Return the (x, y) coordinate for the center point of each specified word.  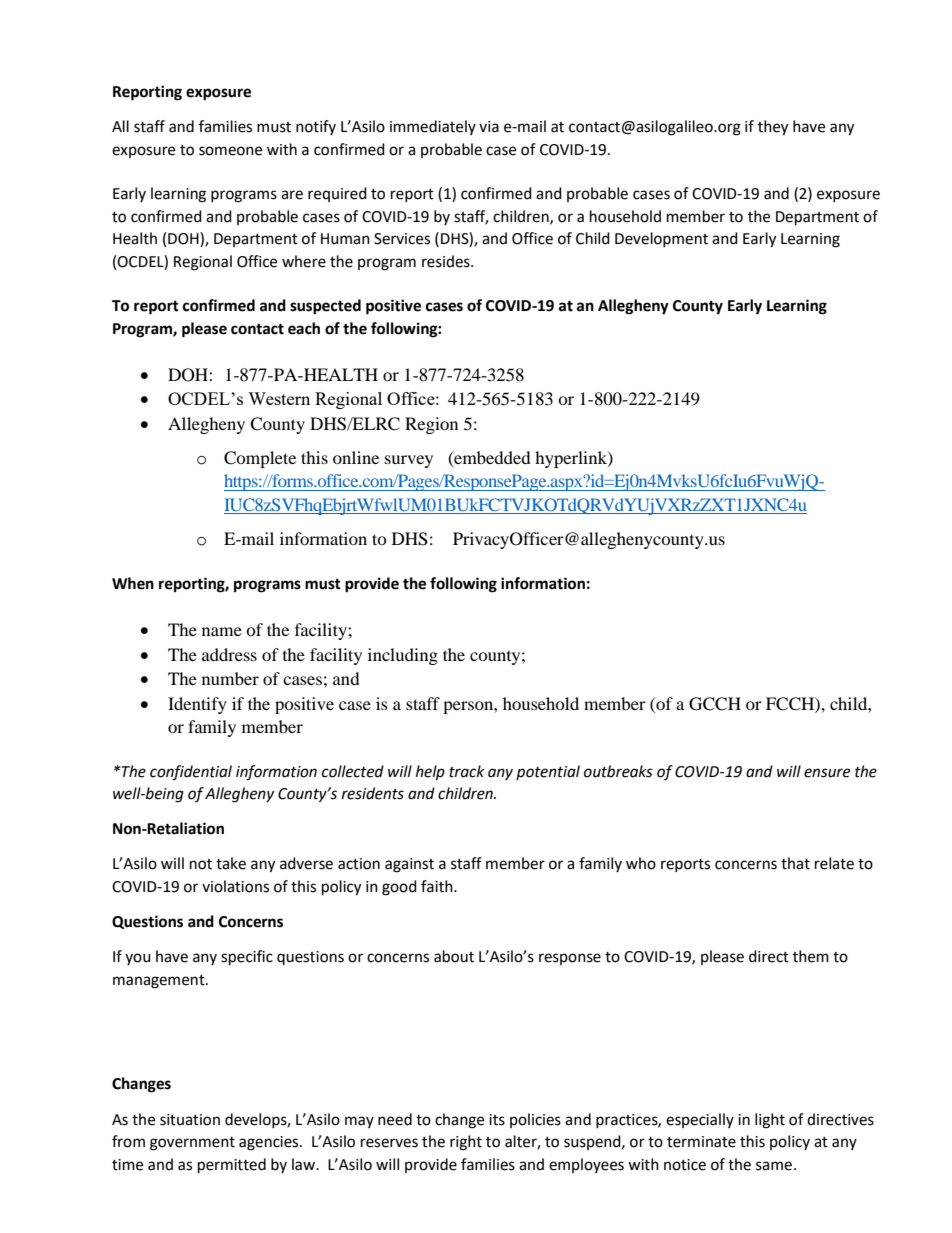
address (229, 654)
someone (230, 151)
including (403, 656)
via (489, 127)
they (773, 128)
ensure (827, 773)
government (192, 1144)
